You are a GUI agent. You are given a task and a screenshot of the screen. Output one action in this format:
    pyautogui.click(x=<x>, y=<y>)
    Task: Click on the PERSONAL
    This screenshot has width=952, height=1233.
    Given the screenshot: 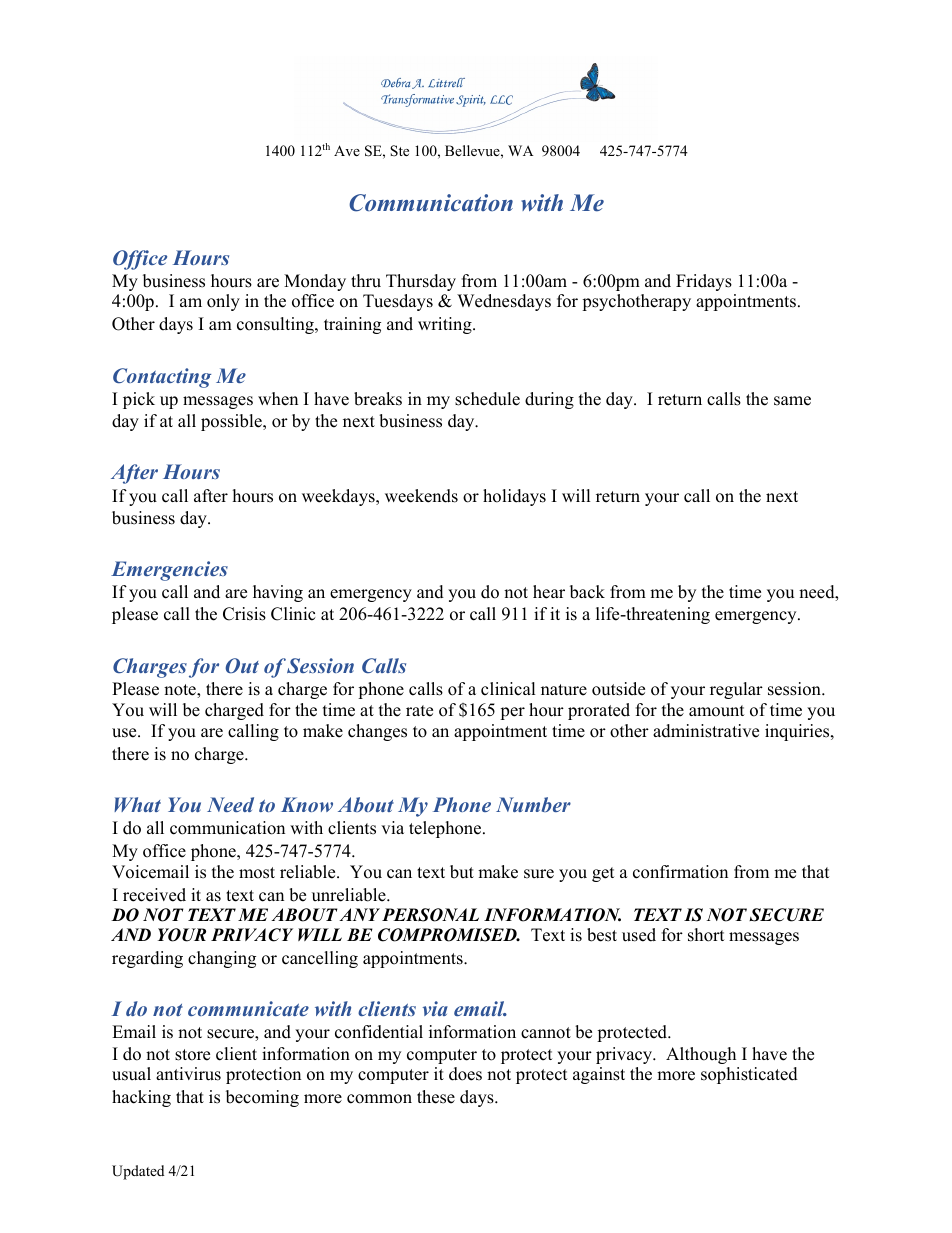 What is the action you would take?
    pyautogui.click(x=430, y=915)
